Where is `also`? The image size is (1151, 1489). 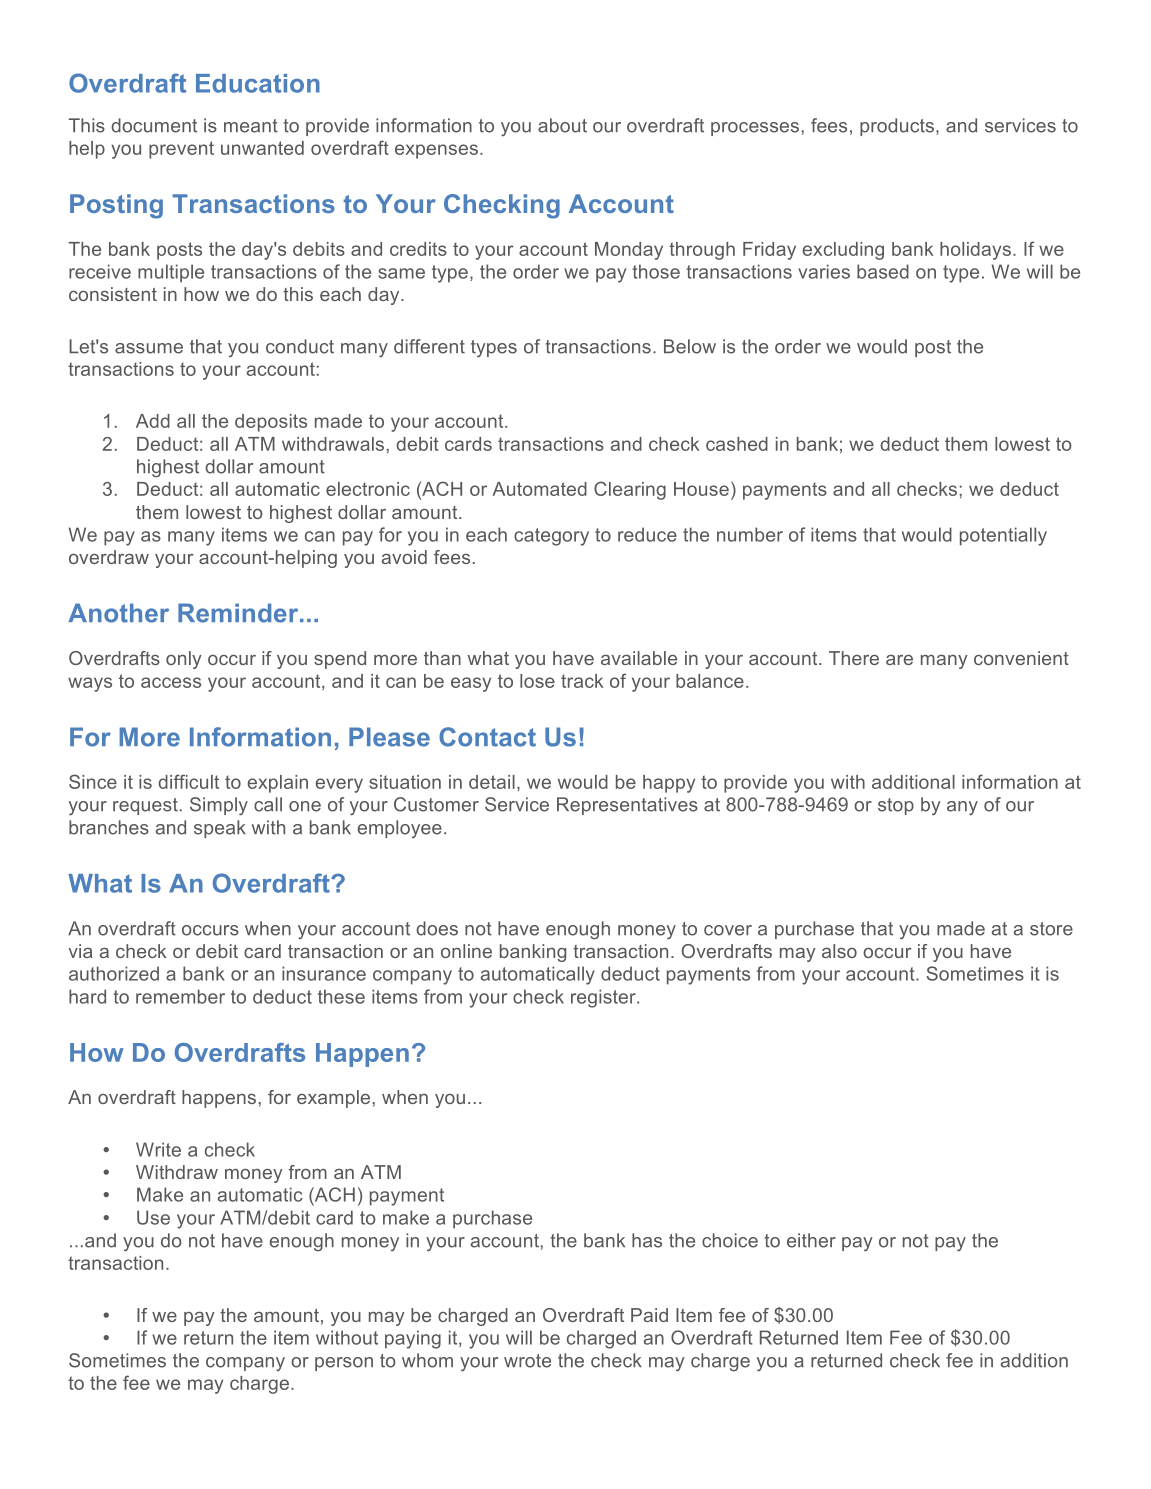
also is located at coordinates (839, 951).
